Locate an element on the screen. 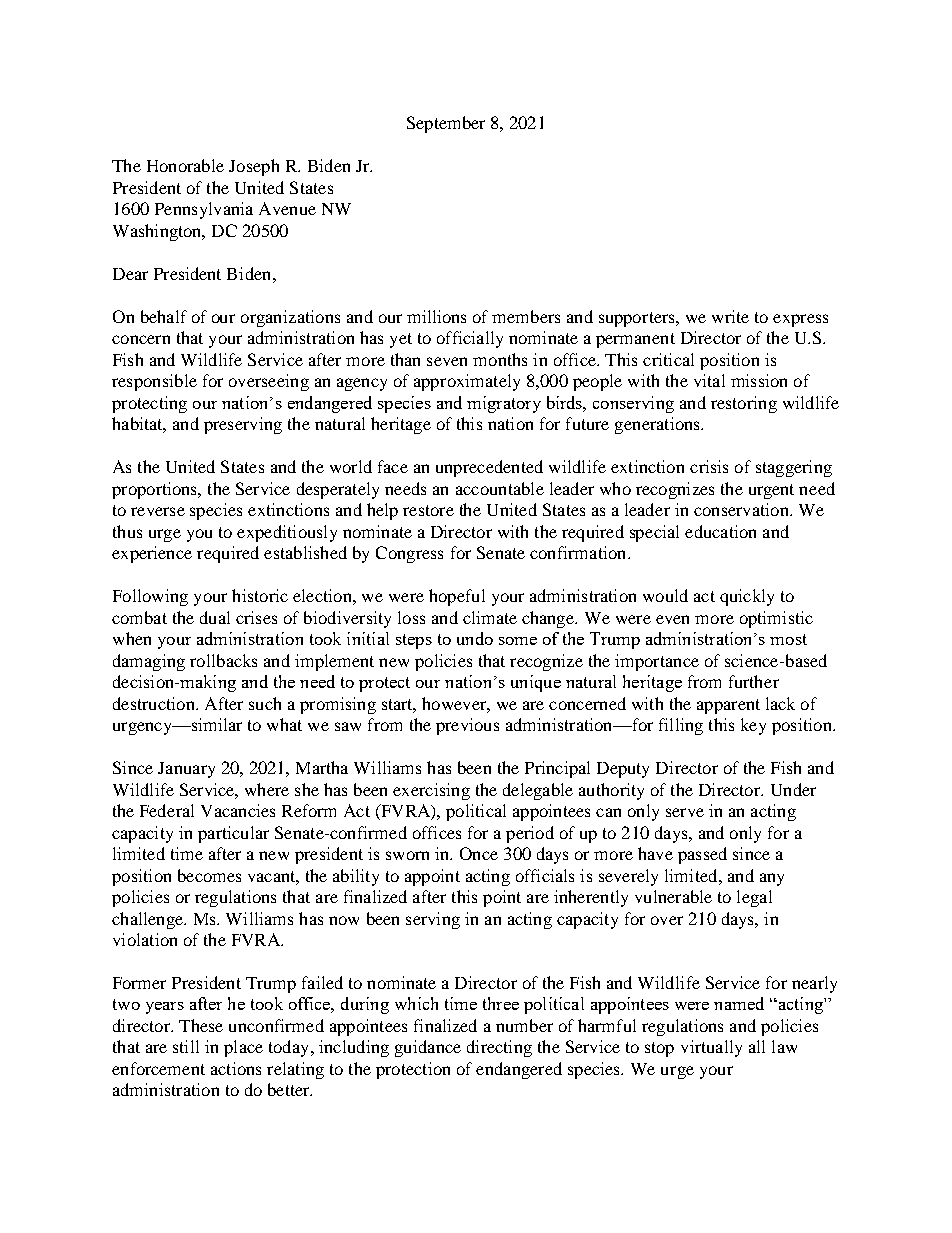 This screenshot has height=1233, width=952. crisis is located at coordinates (709, 466).
